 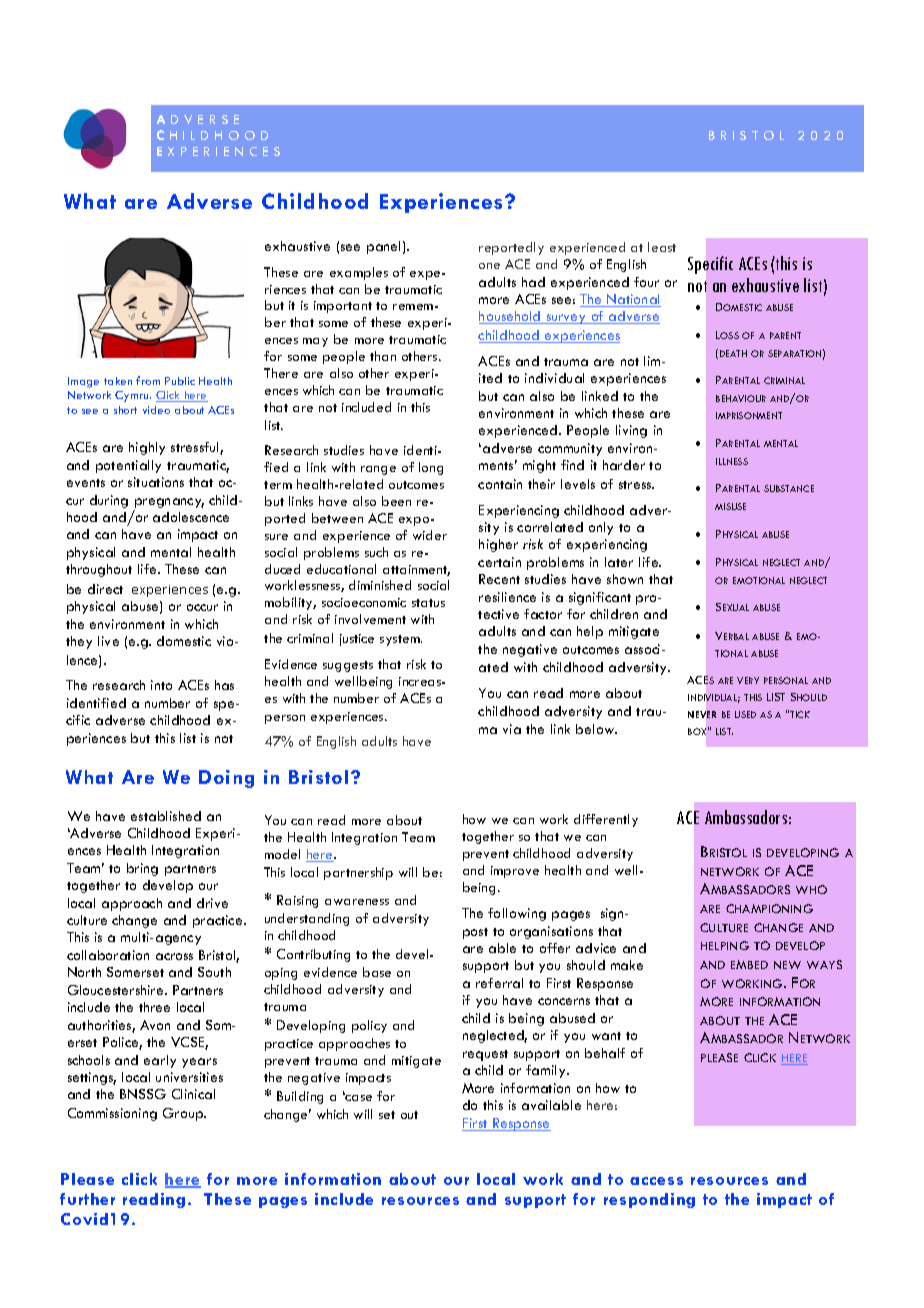 What do you see at coordinates (702, 714) in the screenshot?
I see `NEVER` at bounding box center [702, 714].
